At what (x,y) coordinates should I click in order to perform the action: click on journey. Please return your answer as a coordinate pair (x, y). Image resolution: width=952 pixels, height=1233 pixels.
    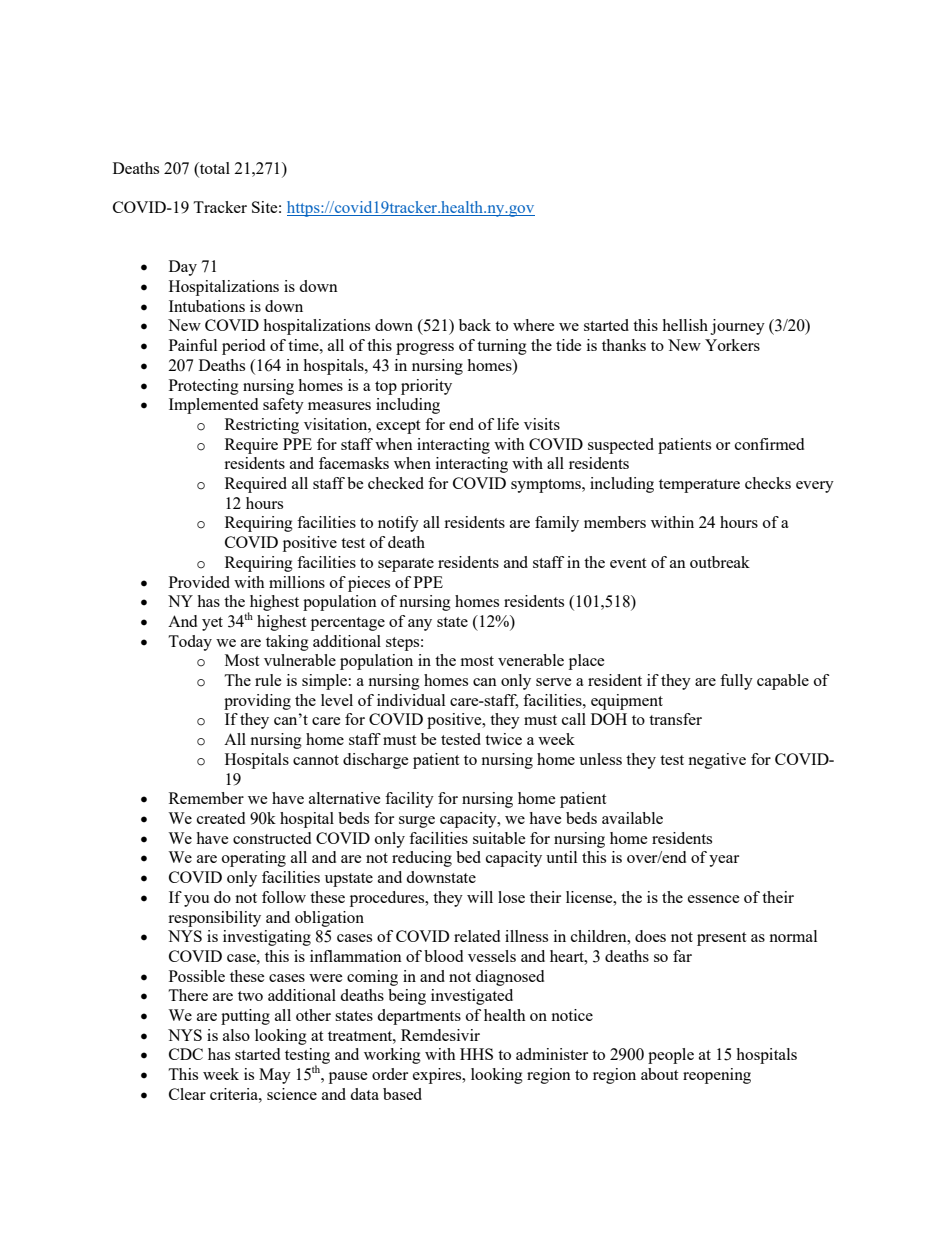
    Looking at the image, I should click on (737, 327).
